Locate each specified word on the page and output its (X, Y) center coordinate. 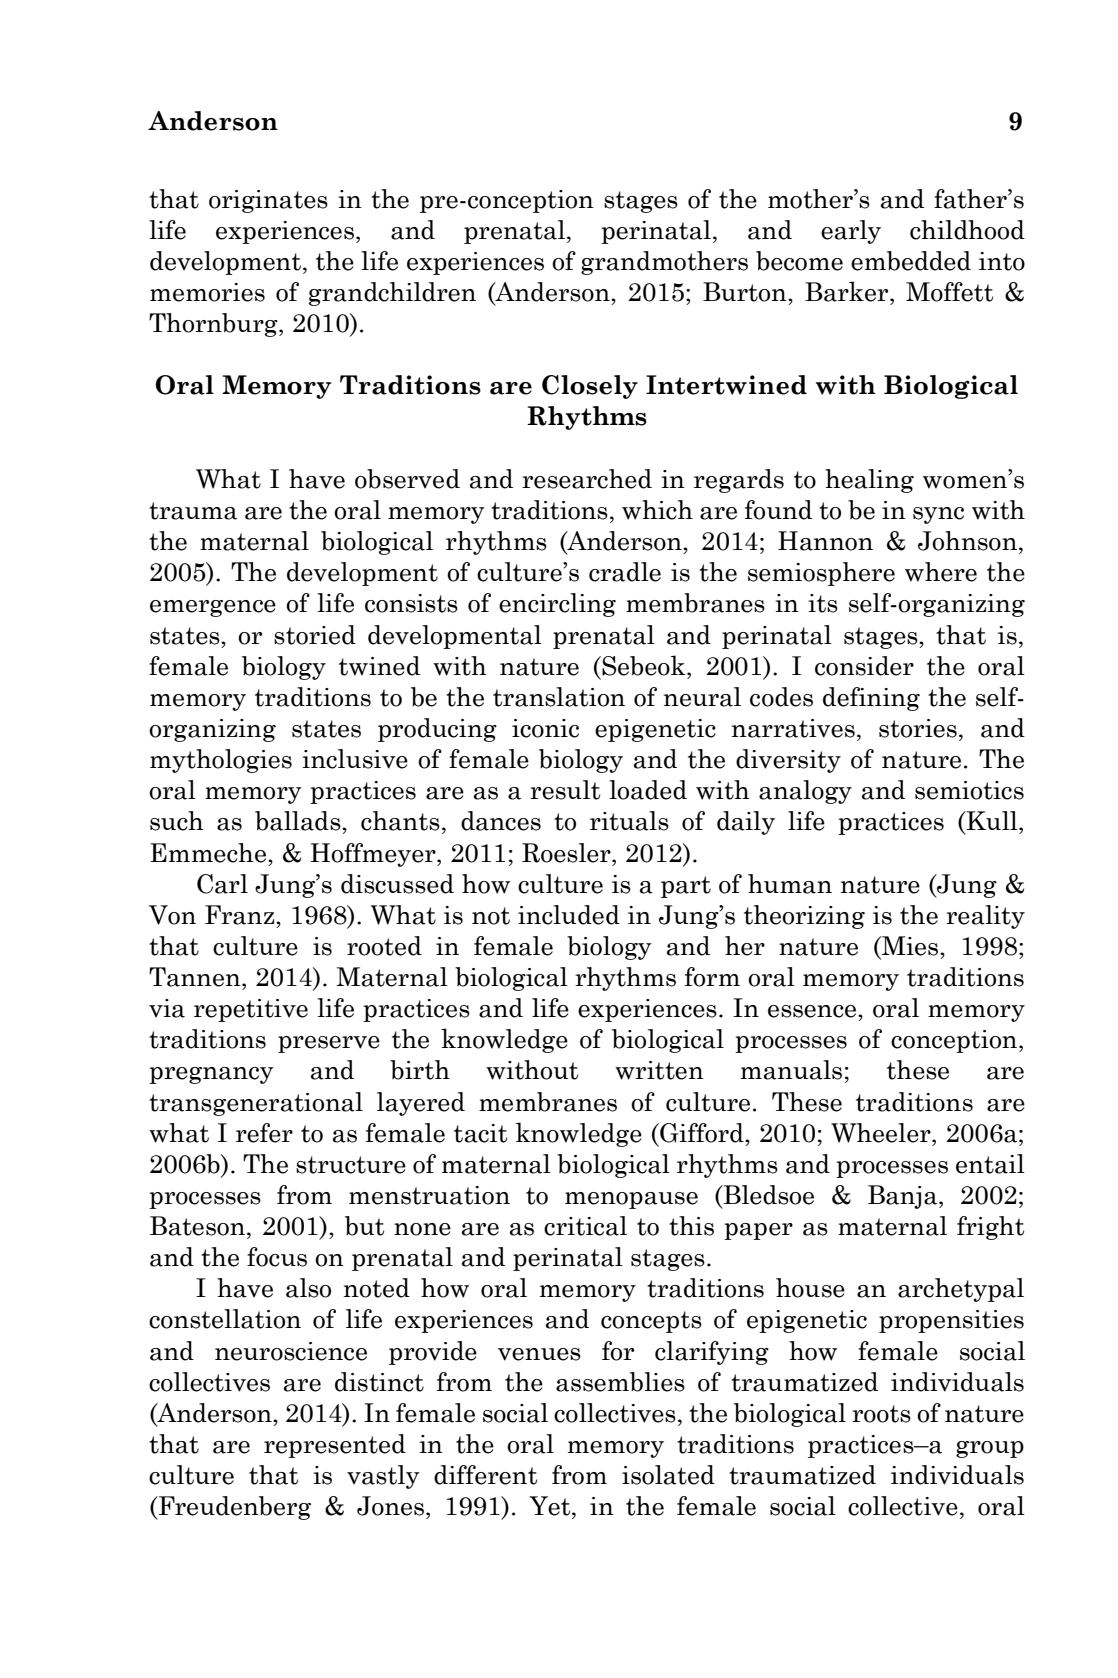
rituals (629, 821)
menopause (631, 1200)
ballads (299, 821)
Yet (551, 1506)
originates (268, 201)
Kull (992, 820)
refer (264, 1133)
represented (335, 1446)
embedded (911, 261)
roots (881, 1414)
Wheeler (882, 1133)
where (941, 572)
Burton (746, 292)
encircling (557, 605)
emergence (213, 608)
